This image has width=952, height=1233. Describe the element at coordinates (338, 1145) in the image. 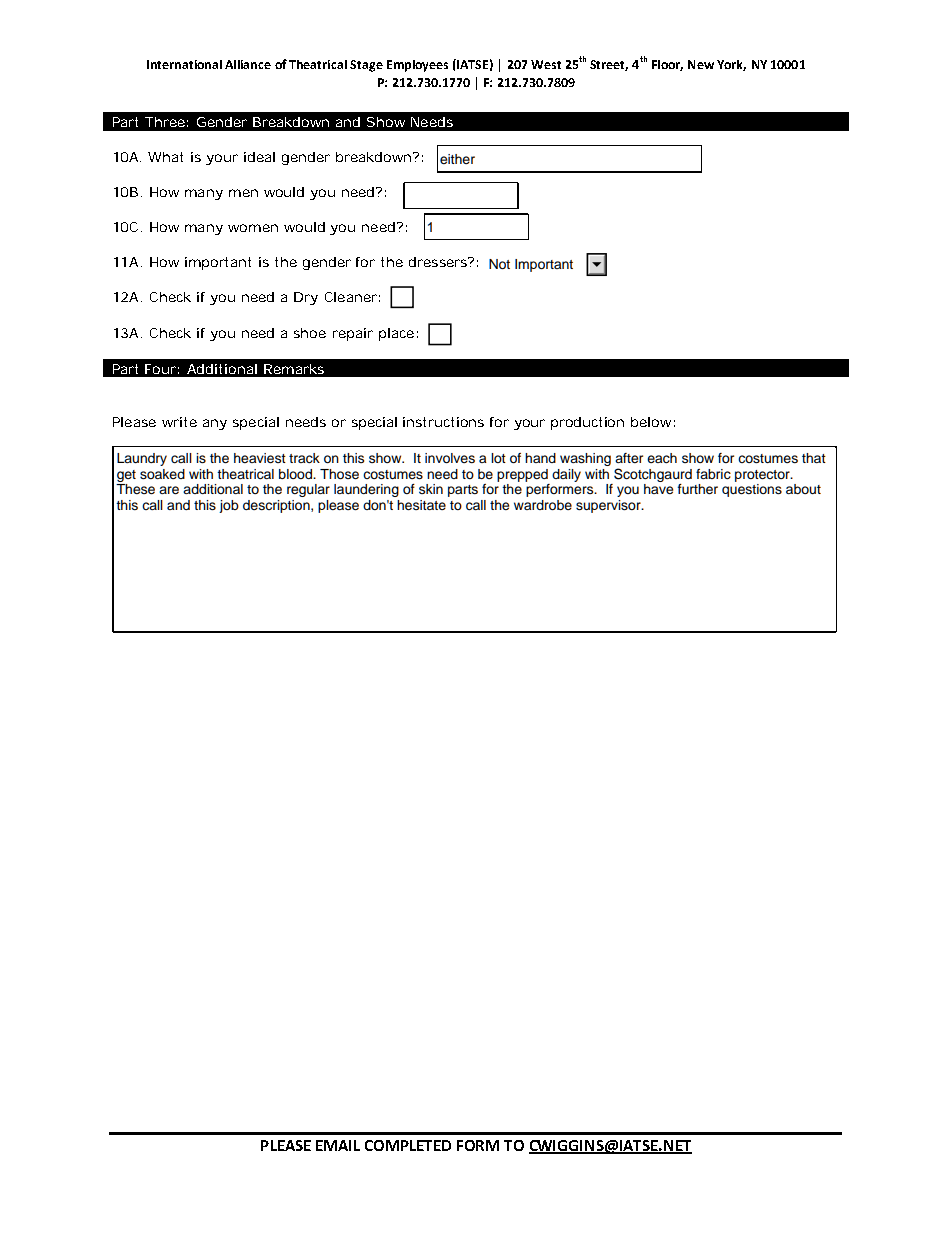

I see `EMAIL` at that location.
